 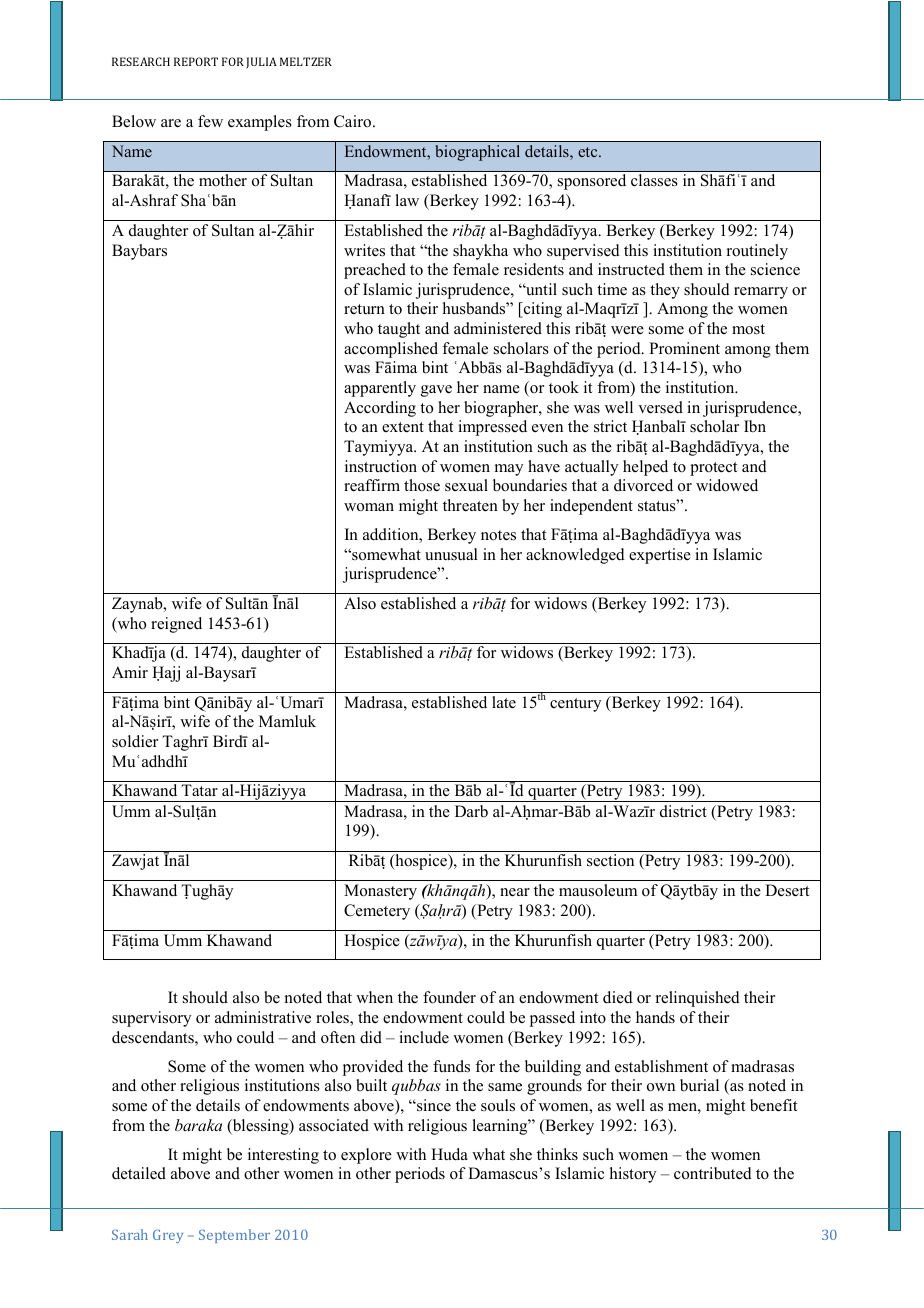 I want to click on expertise, so click(x=660, y=556).
